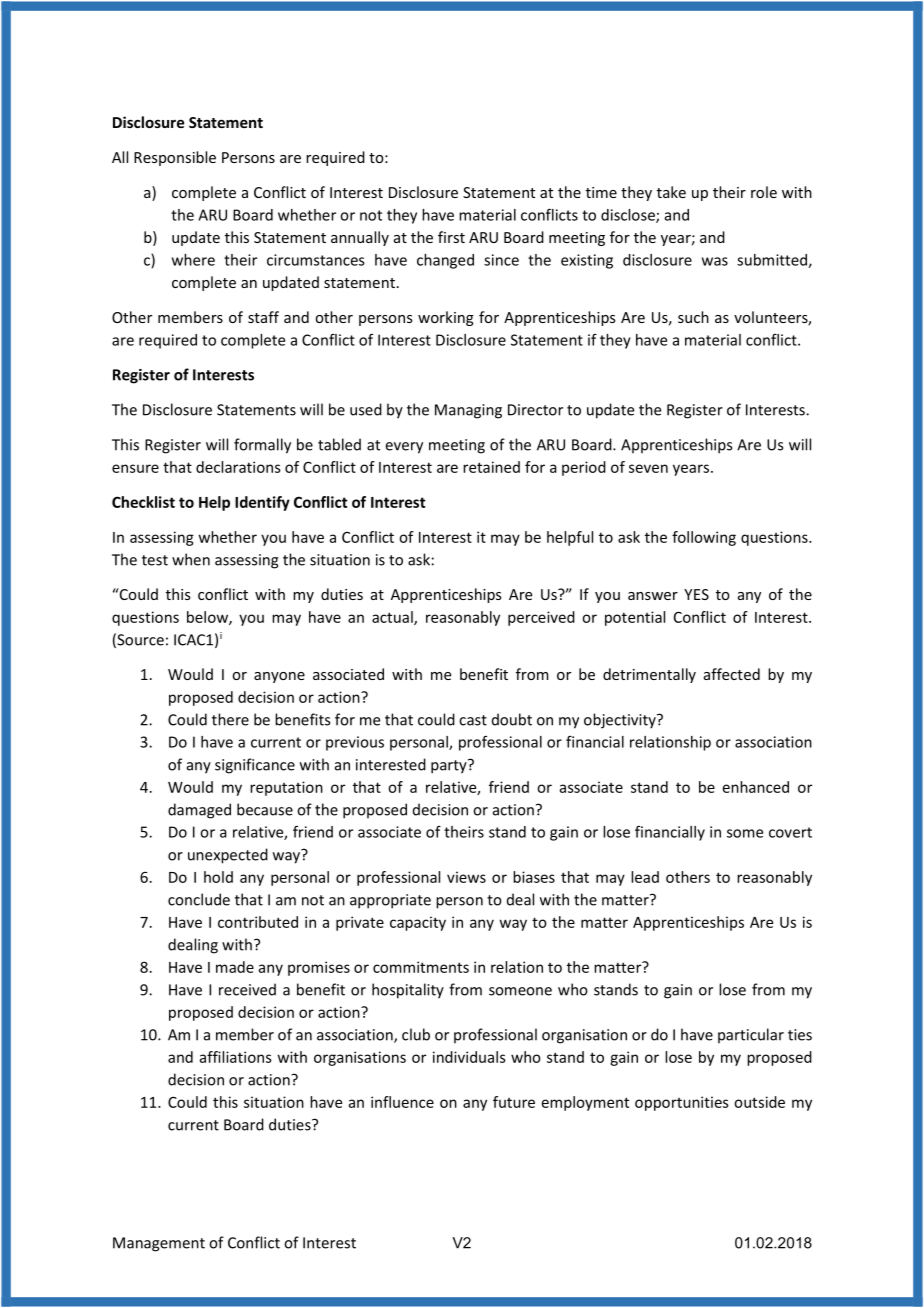 The width and height of the image is (924, 1308). What do you see at coordinates (466, 877) in the image?
I see `views` at bounding box center [466, 877].
